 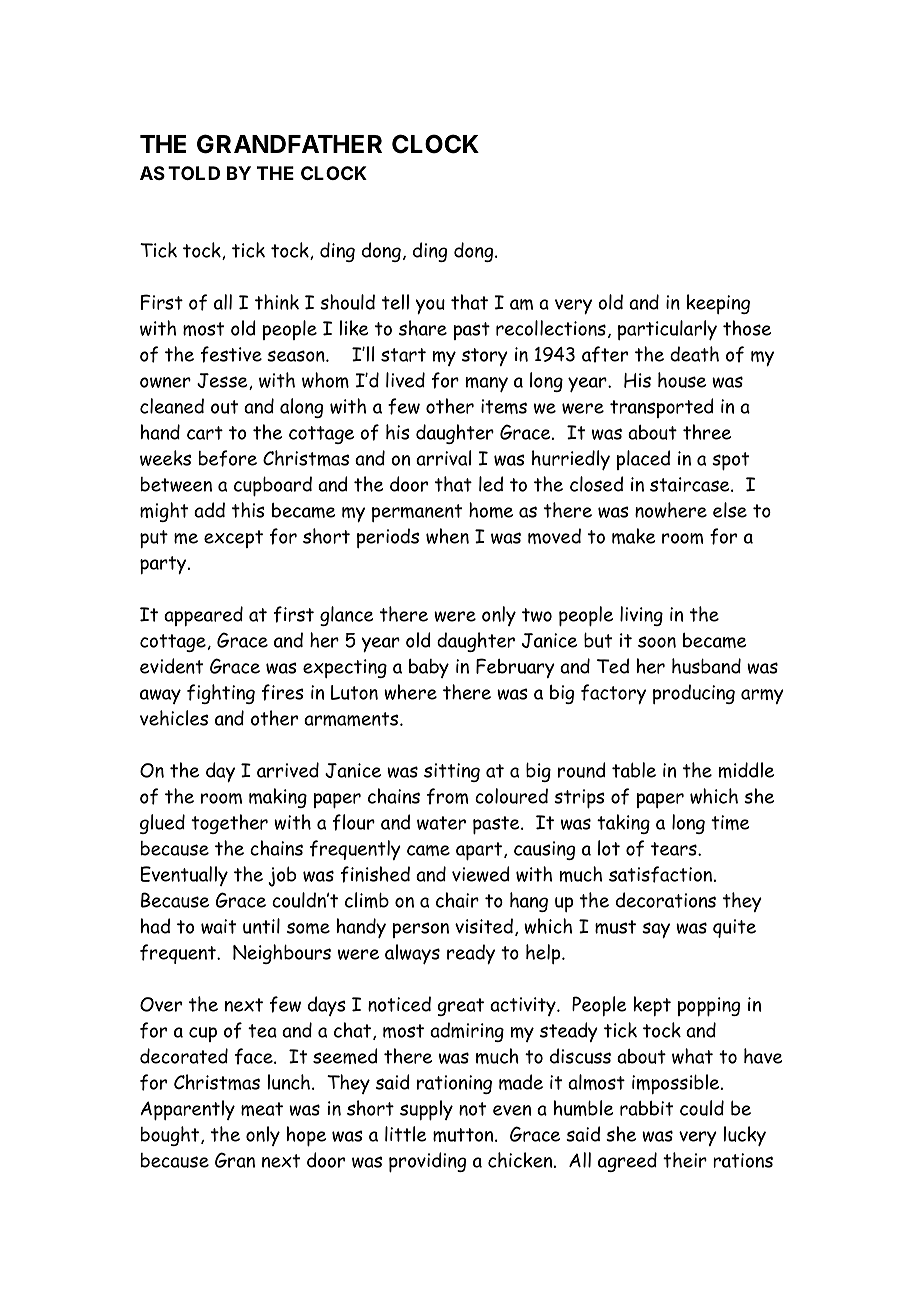 I want to click on you, so click(x=430, y=306).
